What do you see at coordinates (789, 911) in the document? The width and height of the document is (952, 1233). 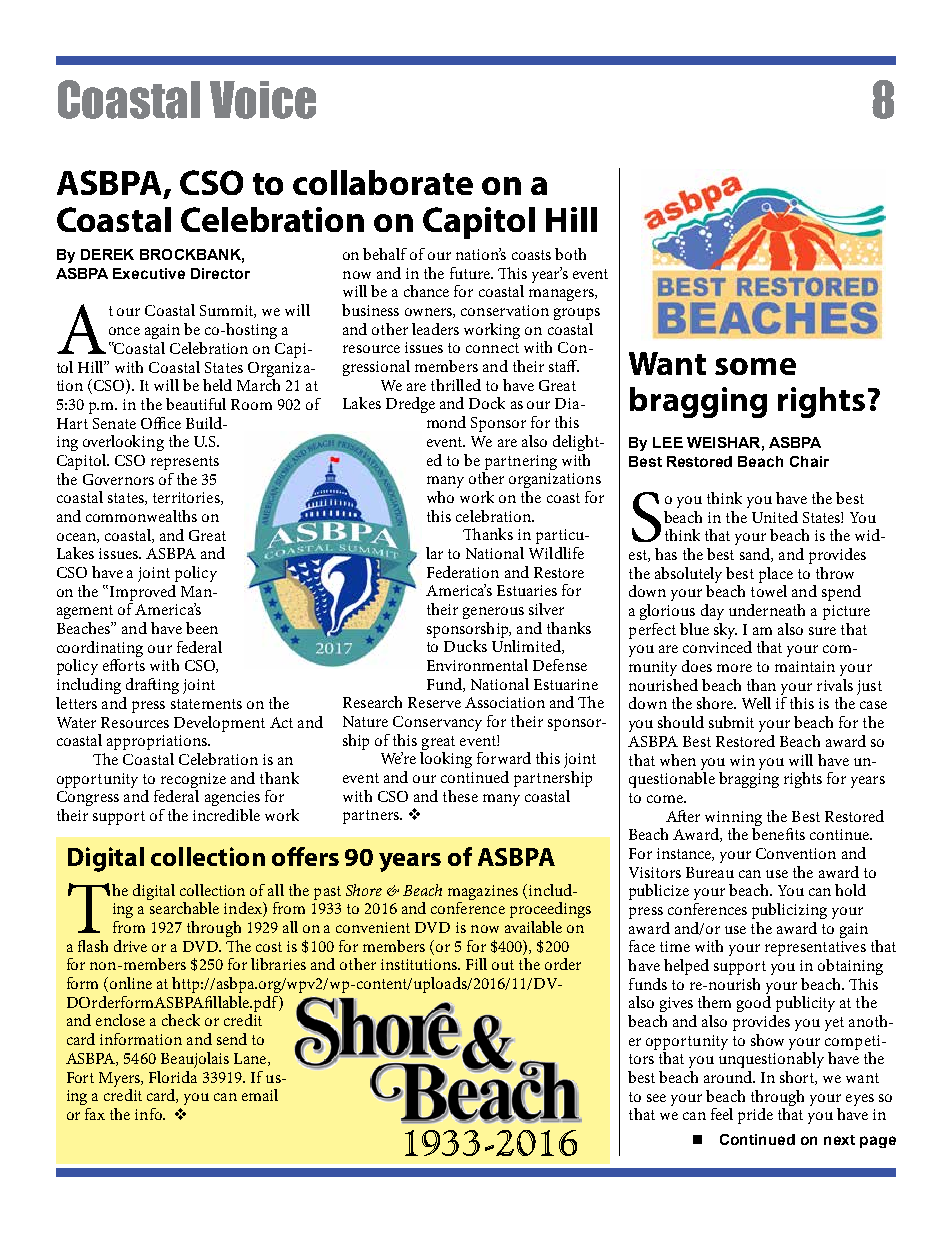 I see `publicizing` at bounding box center [789, 911].
